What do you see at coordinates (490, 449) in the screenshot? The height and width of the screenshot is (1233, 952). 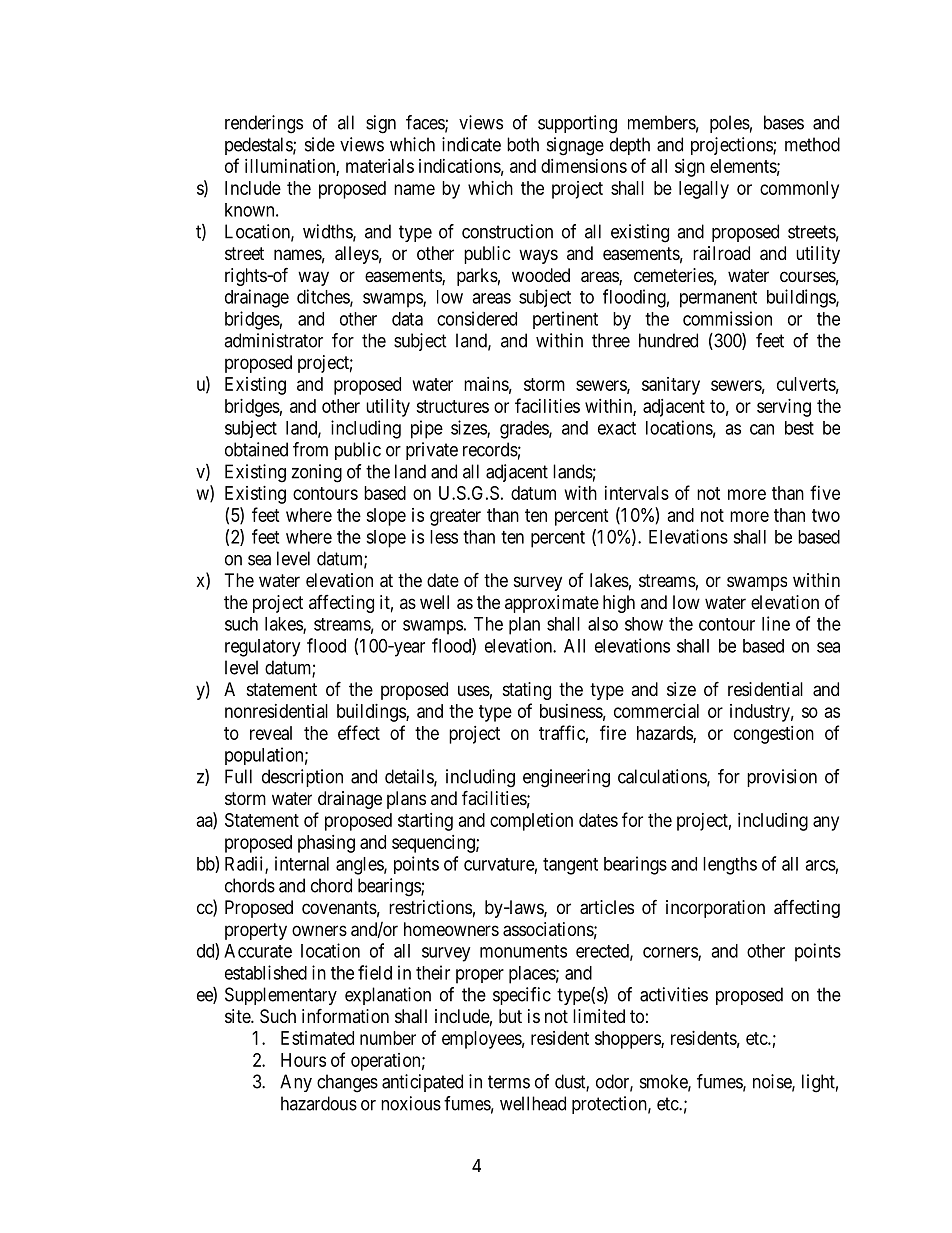 I see `records` at bounding box center [490, 449].
